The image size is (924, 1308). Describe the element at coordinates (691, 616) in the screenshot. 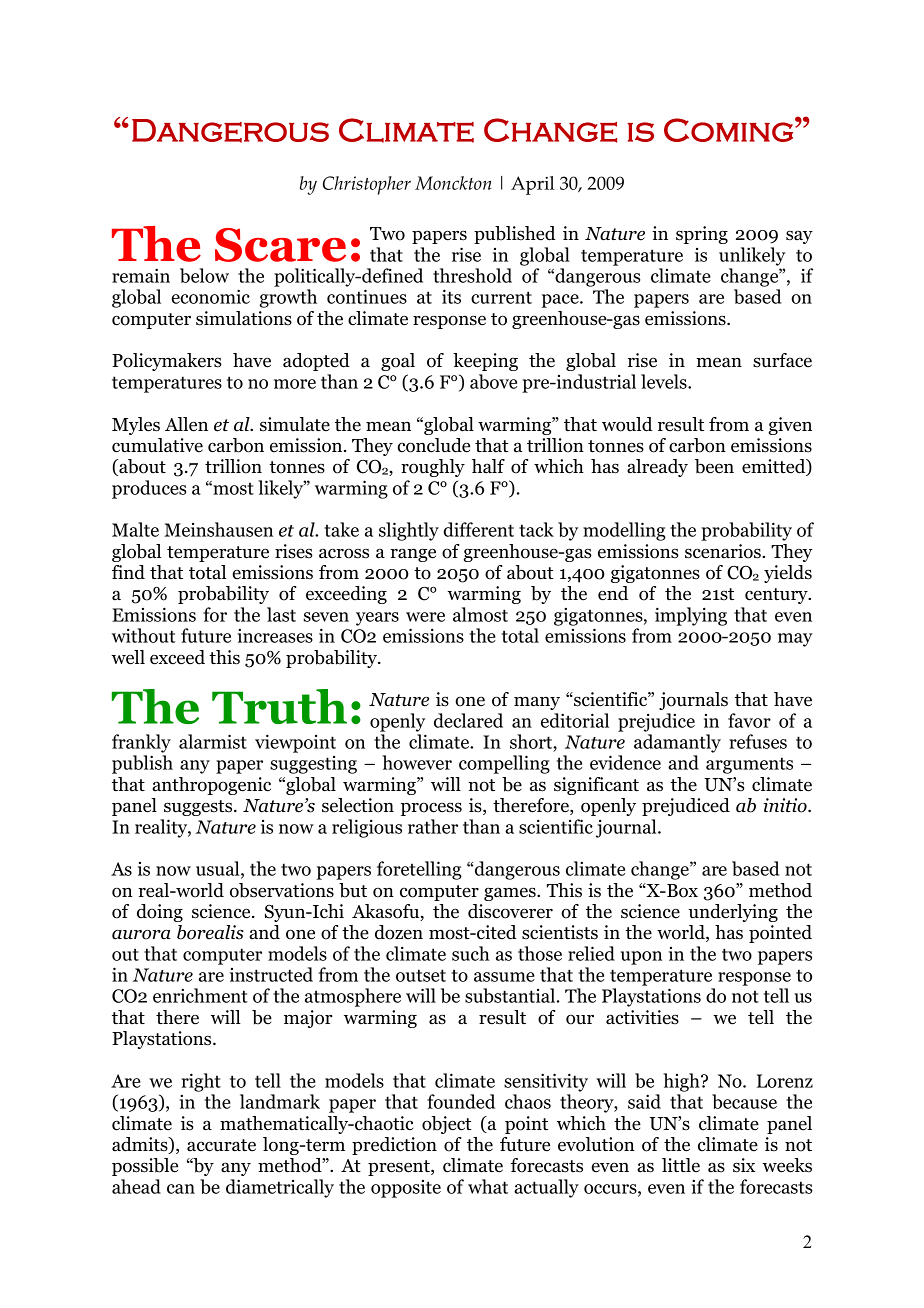

I see `implying` at that location.
